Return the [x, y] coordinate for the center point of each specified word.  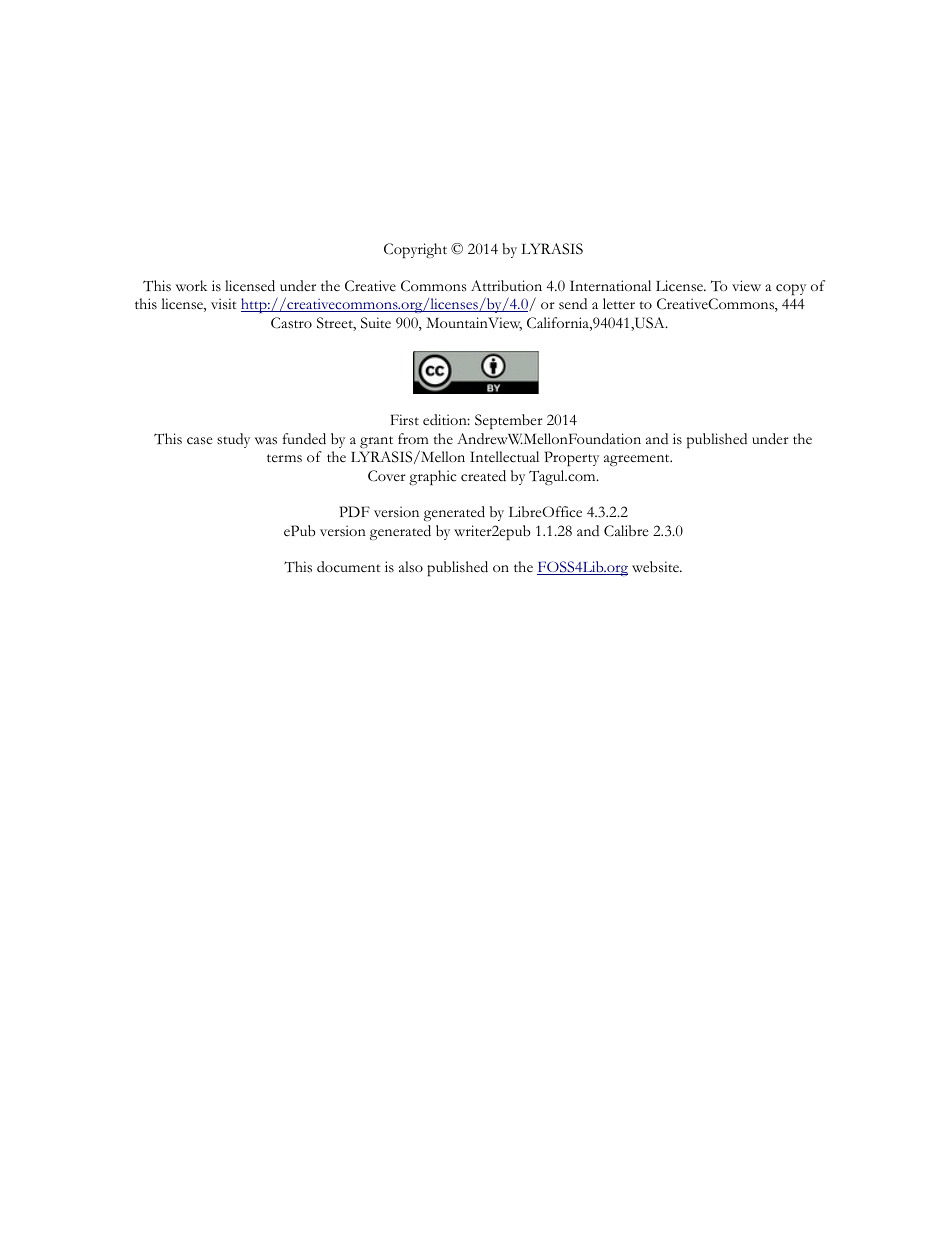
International [610, 285]
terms [284, 458]
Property [571, 459]
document [349, 567]
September [509, 422]
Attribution [506, 285]
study [233, 440]
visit [224, 304]
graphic [432, 478]
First [405, 420]
